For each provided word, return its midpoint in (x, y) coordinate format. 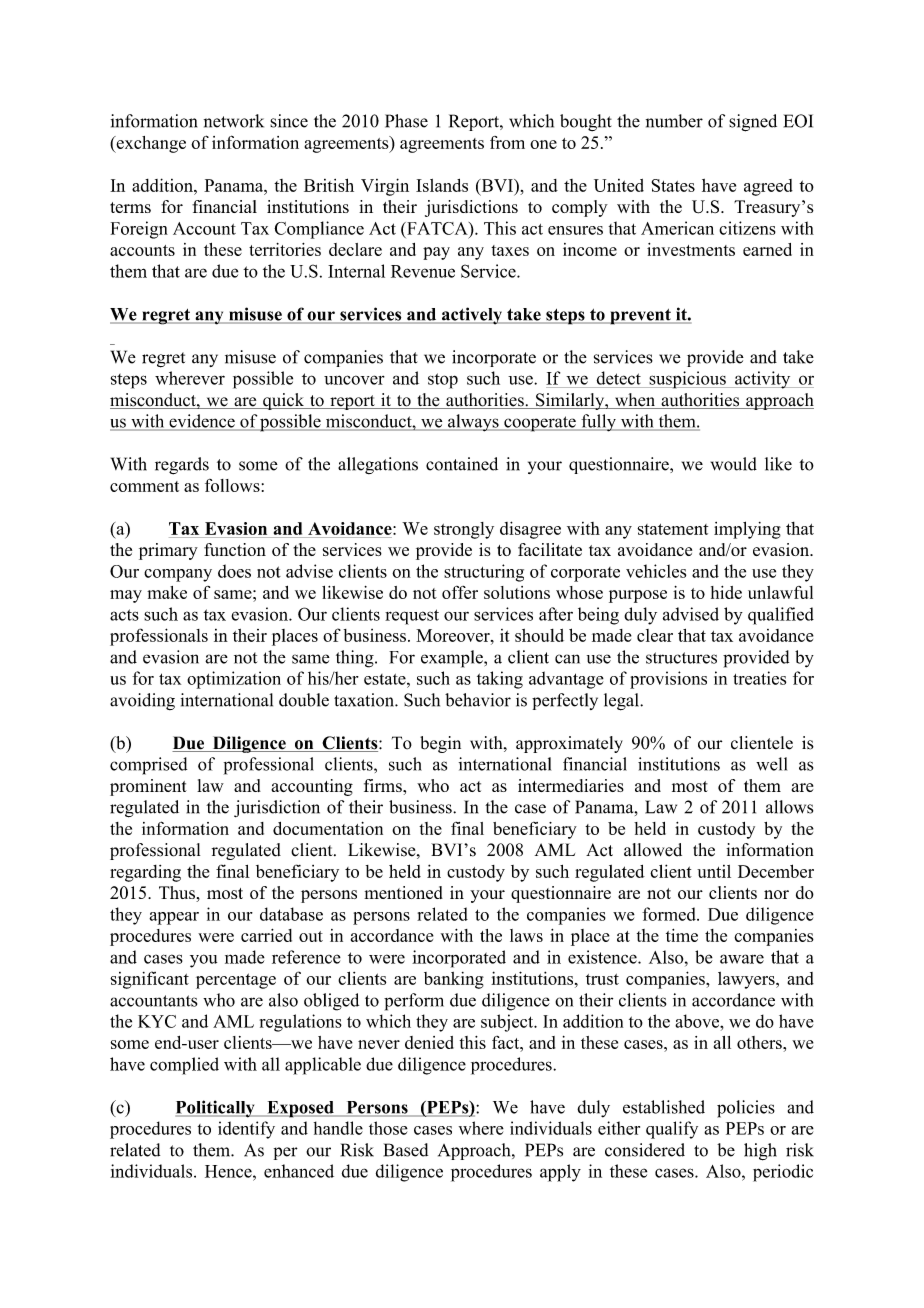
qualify (672, 1130)
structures (681, 658)
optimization (234, 680)
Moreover (454, 635)
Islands (442, 185)
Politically (216, 1109)
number (674, 121)
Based (406, 1150)
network (234, 121)
